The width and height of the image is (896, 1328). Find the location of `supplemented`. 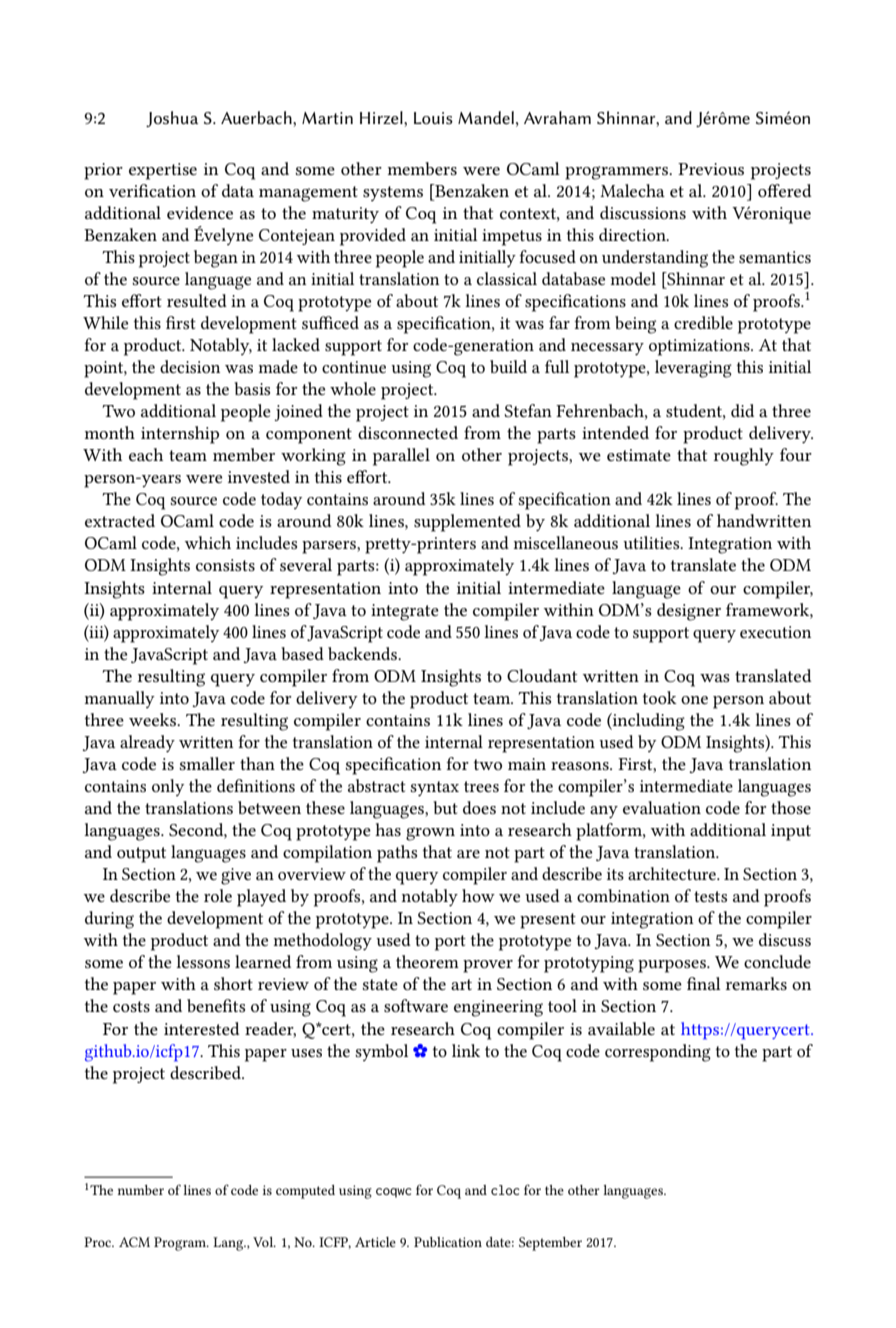

supplemented is located at coordinates (467, 523).
